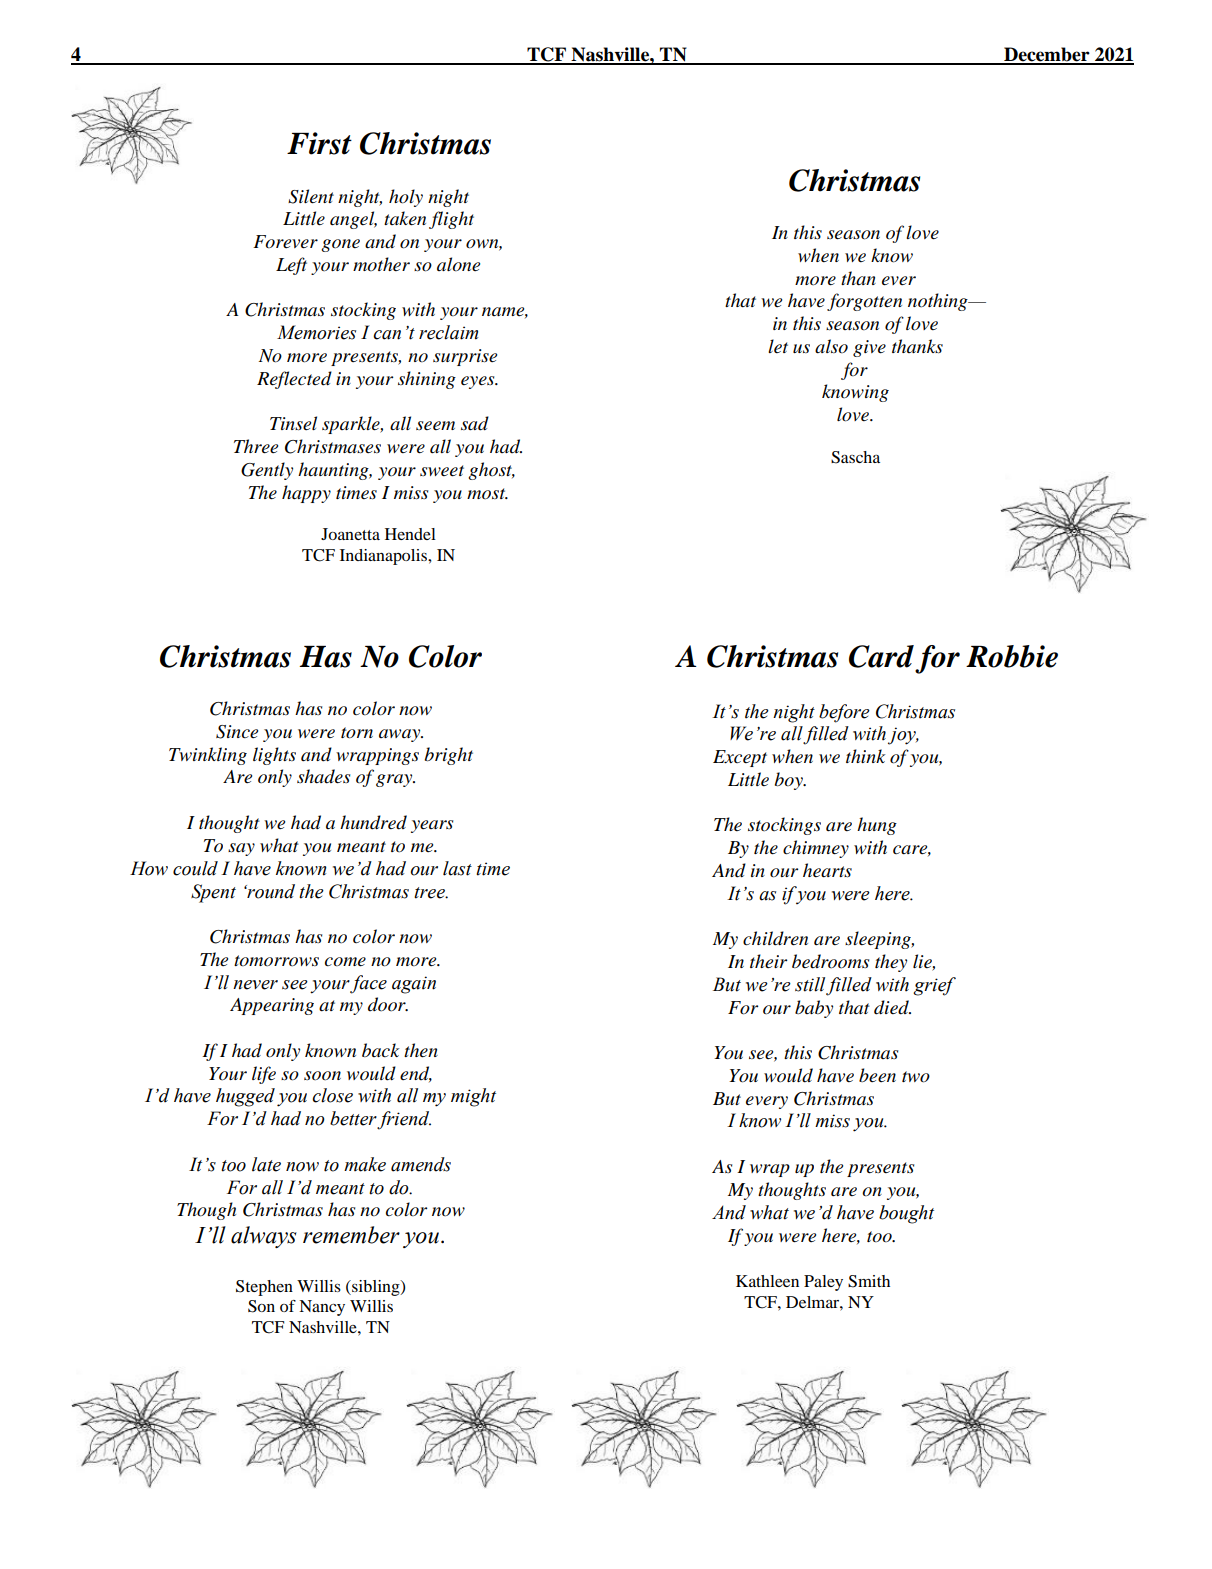 The image size is (1212, 1569). I want to click on Except, so click(740, 758).
